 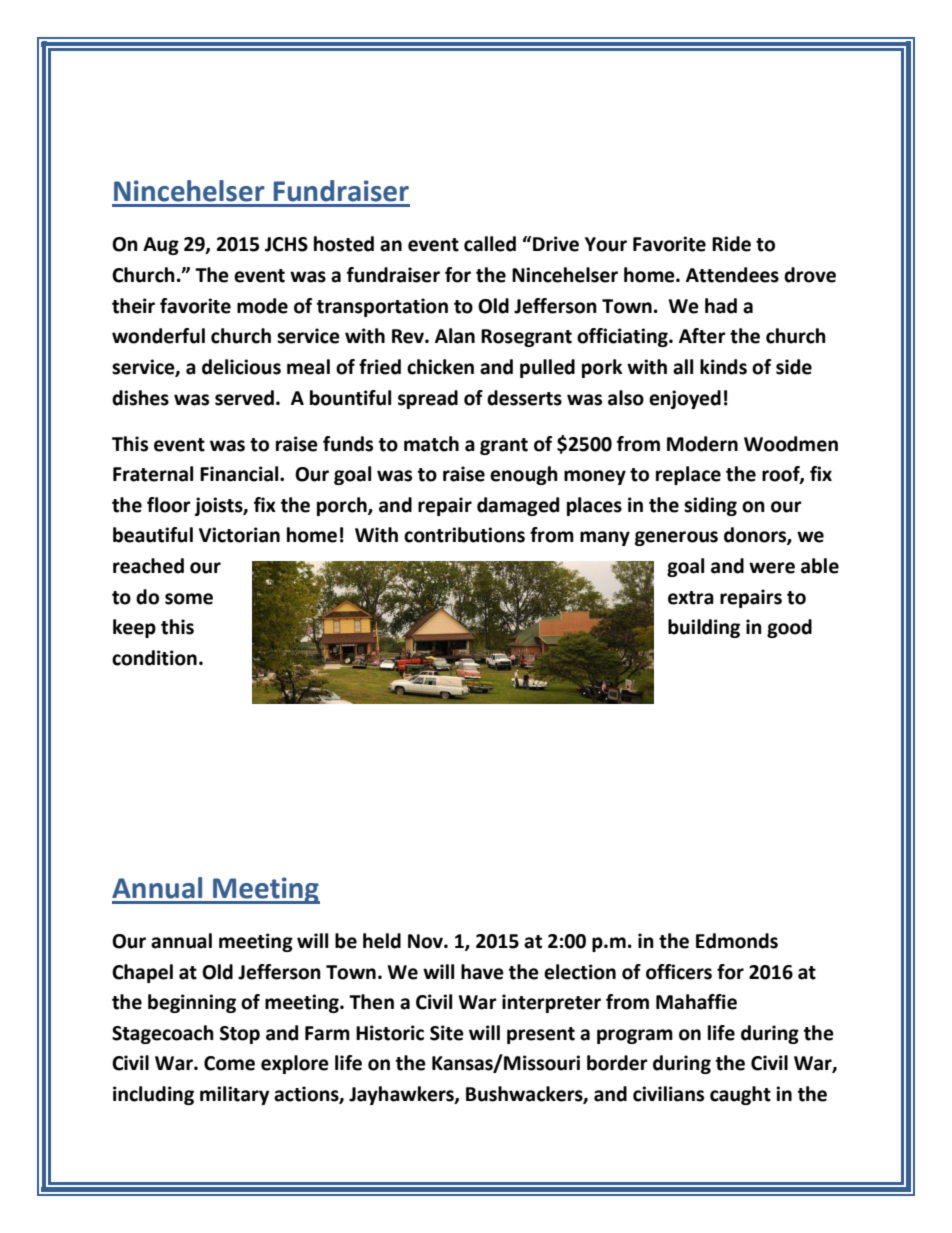 I want to click on Financial, so click(x=240, y=474).
